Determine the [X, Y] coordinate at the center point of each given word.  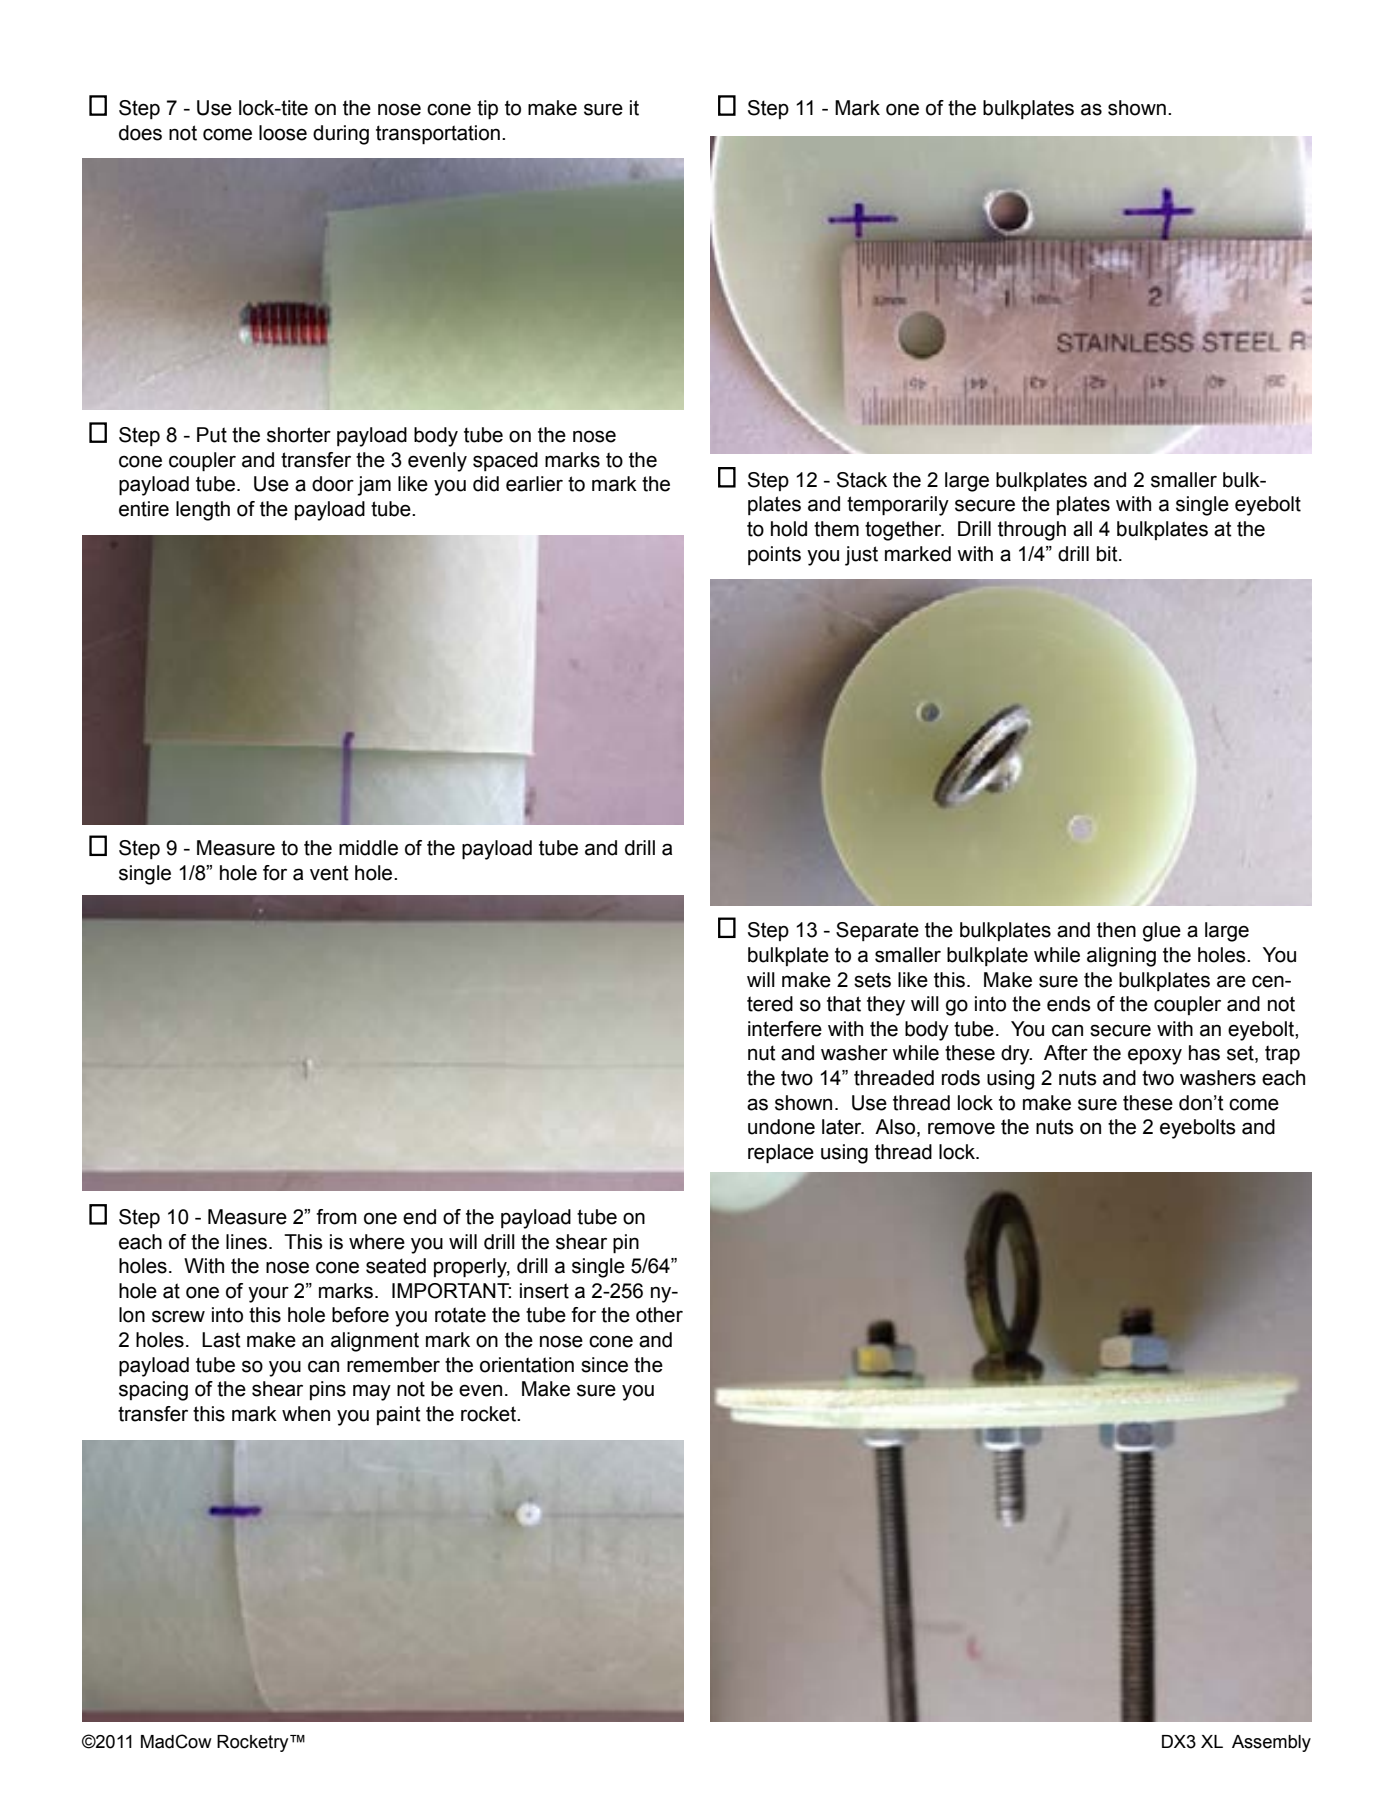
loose [283, 133]
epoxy [1155, 1056]
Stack [862, 480]
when [306, 1414]
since [604, 1365]
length [203, 511]
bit [1108, 554]
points [774, 555]
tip [487, 110]
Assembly [1271, 1743]
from [336, 1217]
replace [781, 1154]
